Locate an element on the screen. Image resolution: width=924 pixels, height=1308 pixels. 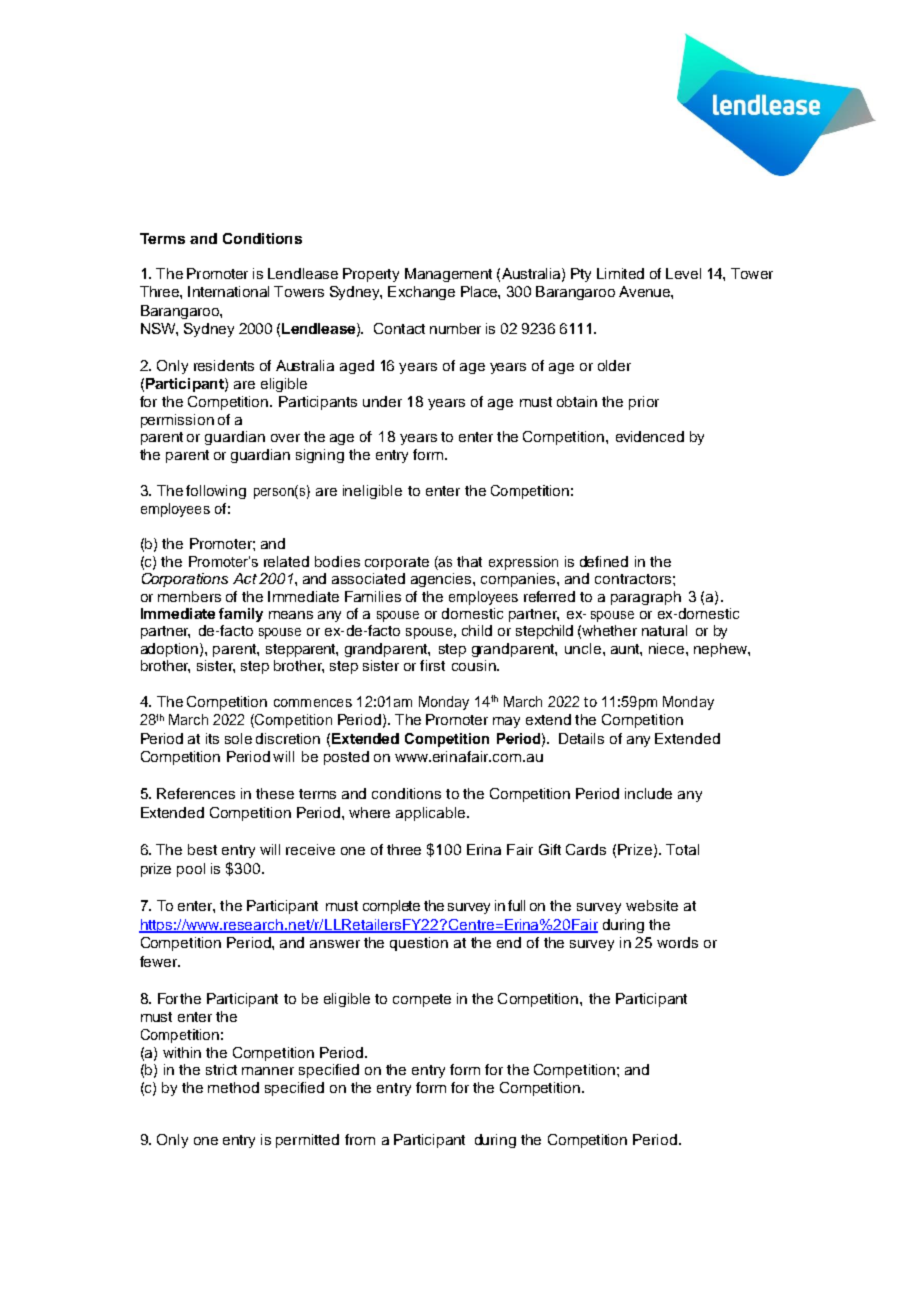
method is located at coordinates (233, 1087).
